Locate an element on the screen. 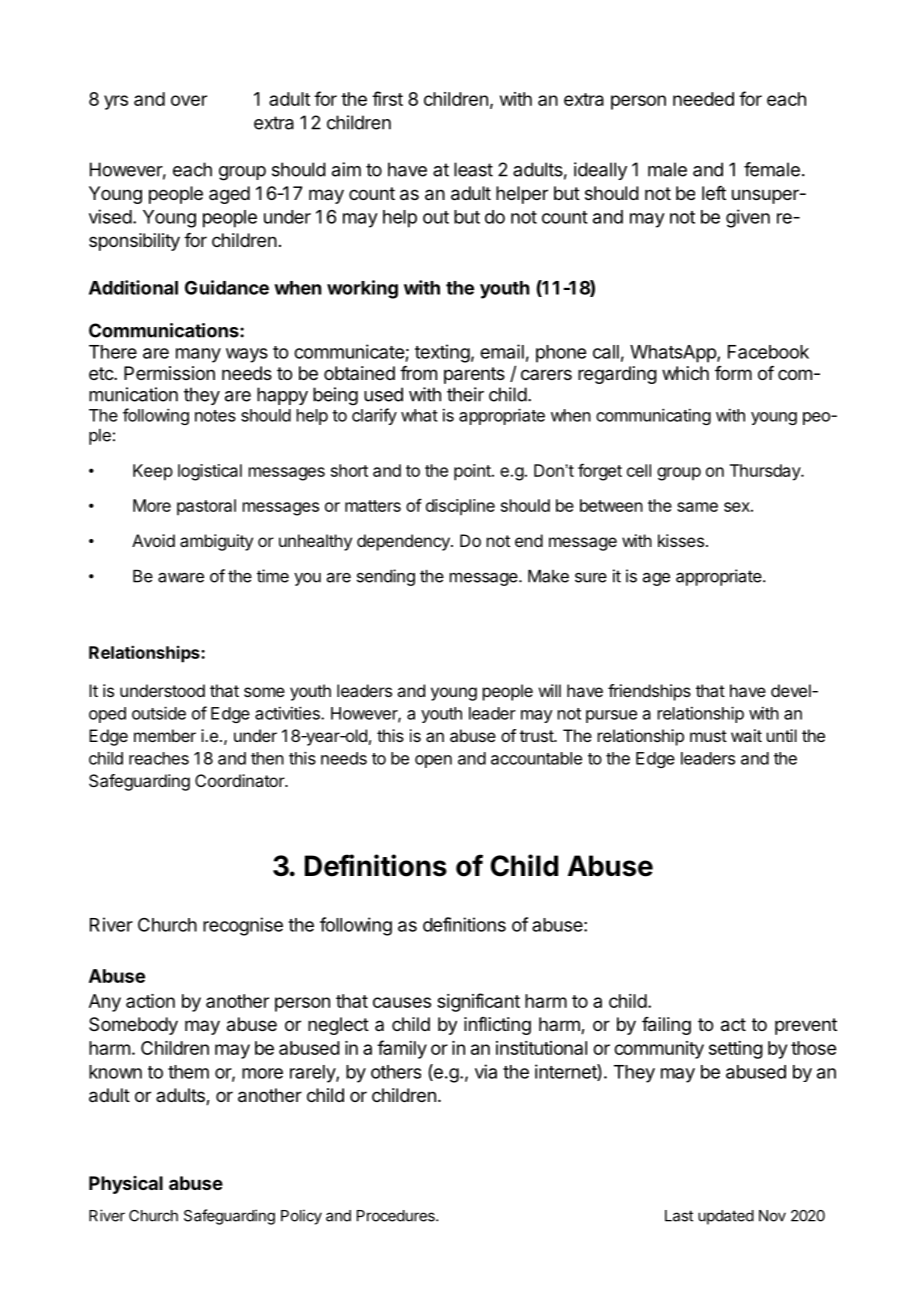  Physical is located at coordinates (126, 1185).
